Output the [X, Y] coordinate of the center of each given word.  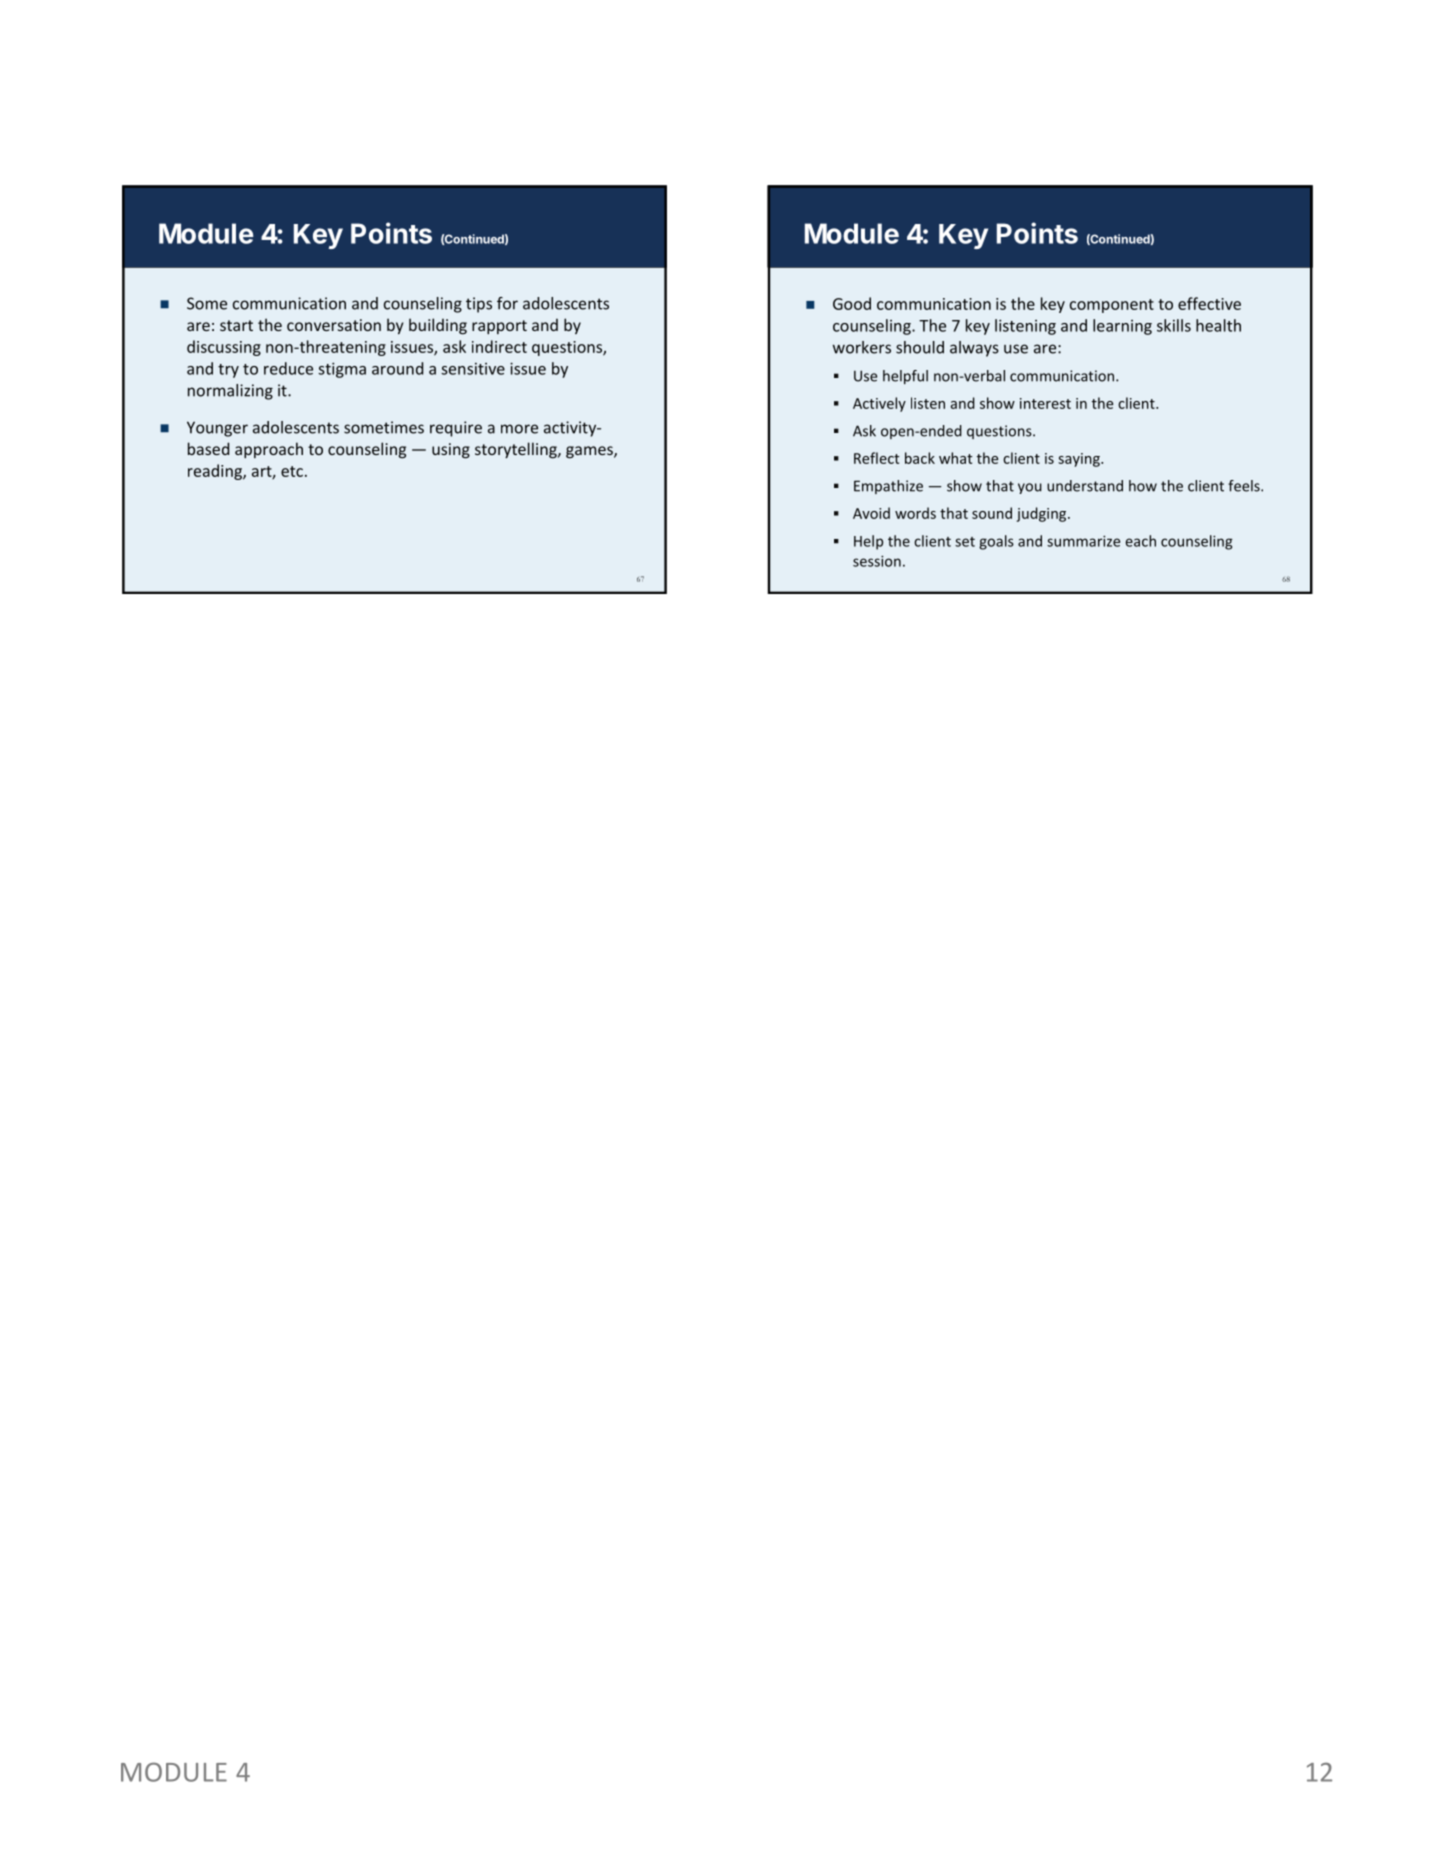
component [1112, 306]
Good [852, 303]
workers [862, 347]
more [519, 429]
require [456, 429]
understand [1085, 486]
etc [292, 471]
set [965, 542]
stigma [342, 370]
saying [1080, 460]
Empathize [888, 487]
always [974, 349]
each [1140, 541]
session [877, 561]
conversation [334, 325]
